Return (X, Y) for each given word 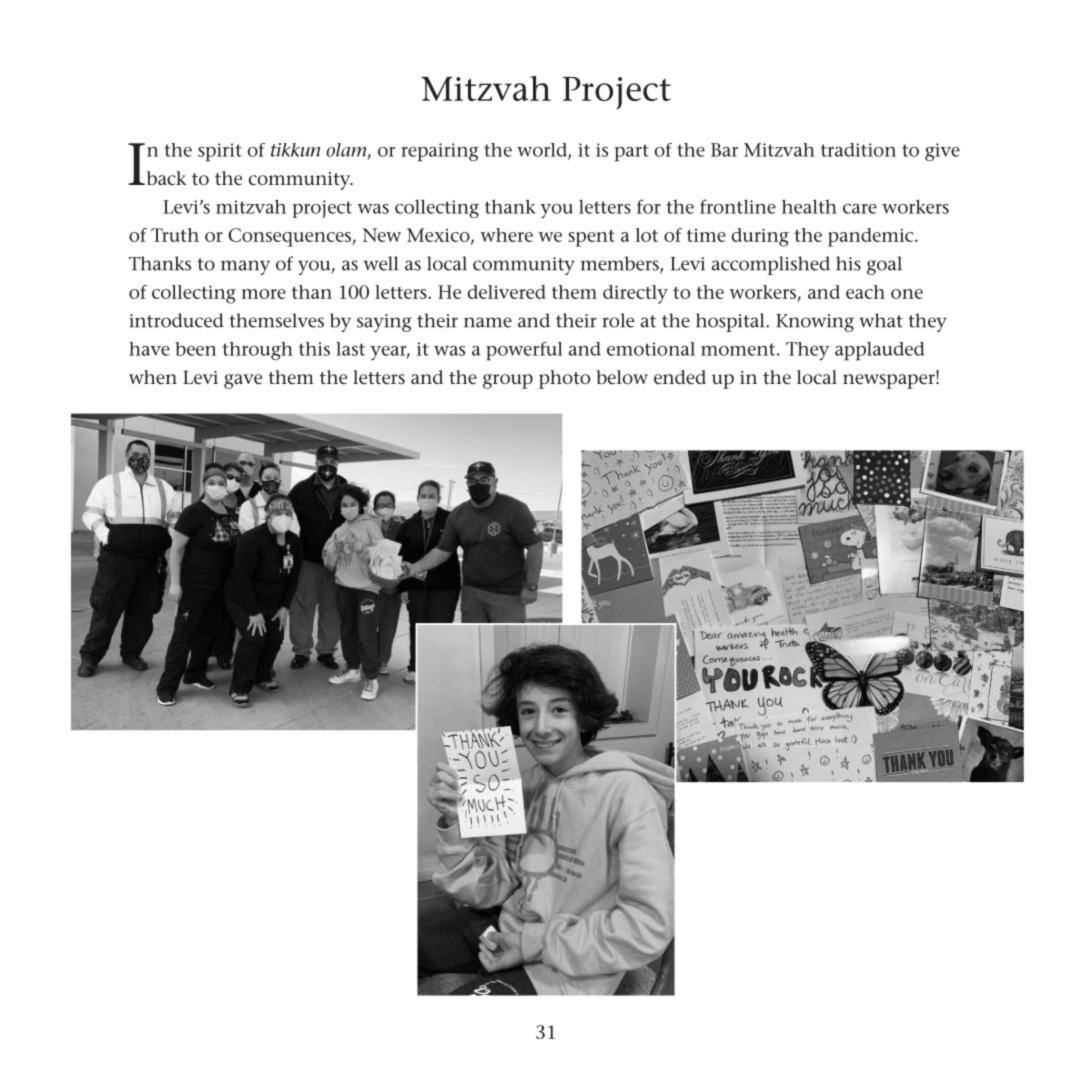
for (649, 206)
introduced (176, 320)
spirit (220, 152)
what (881, 320)
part (631, 153)
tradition (858, 150)
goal (884, 265)
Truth (175, 235)
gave (243, 381)
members (620, 264)
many (245, 267)
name (488, 322)
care (860, 209)
